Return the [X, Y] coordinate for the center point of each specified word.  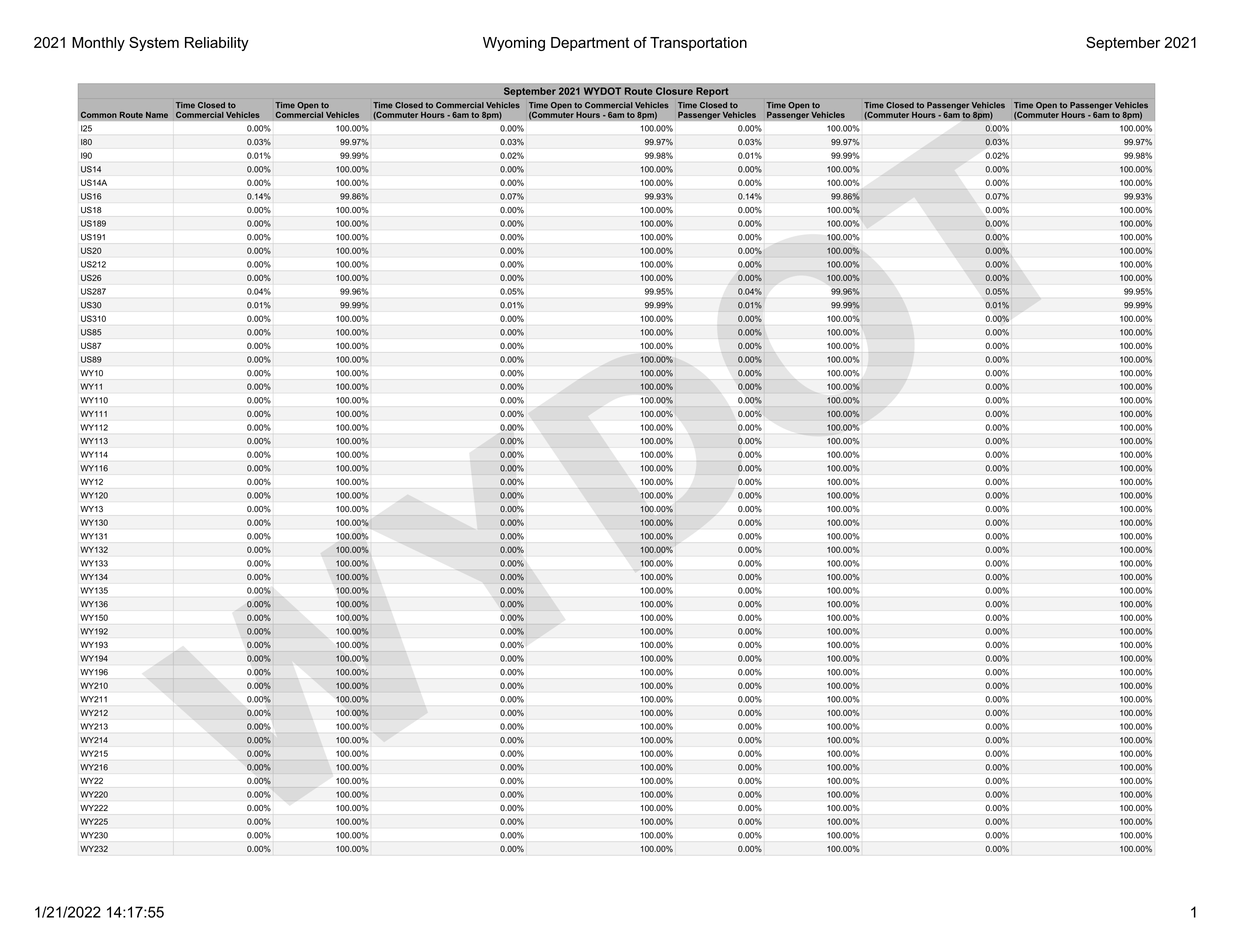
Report [712, 92]
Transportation [698, 44]
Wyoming [514, 44]
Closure [674, 91]
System [154, 44]
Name [157, 115]
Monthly [98, 44]
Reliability [217, 44]
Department [590, 44]
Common [99, 114]
